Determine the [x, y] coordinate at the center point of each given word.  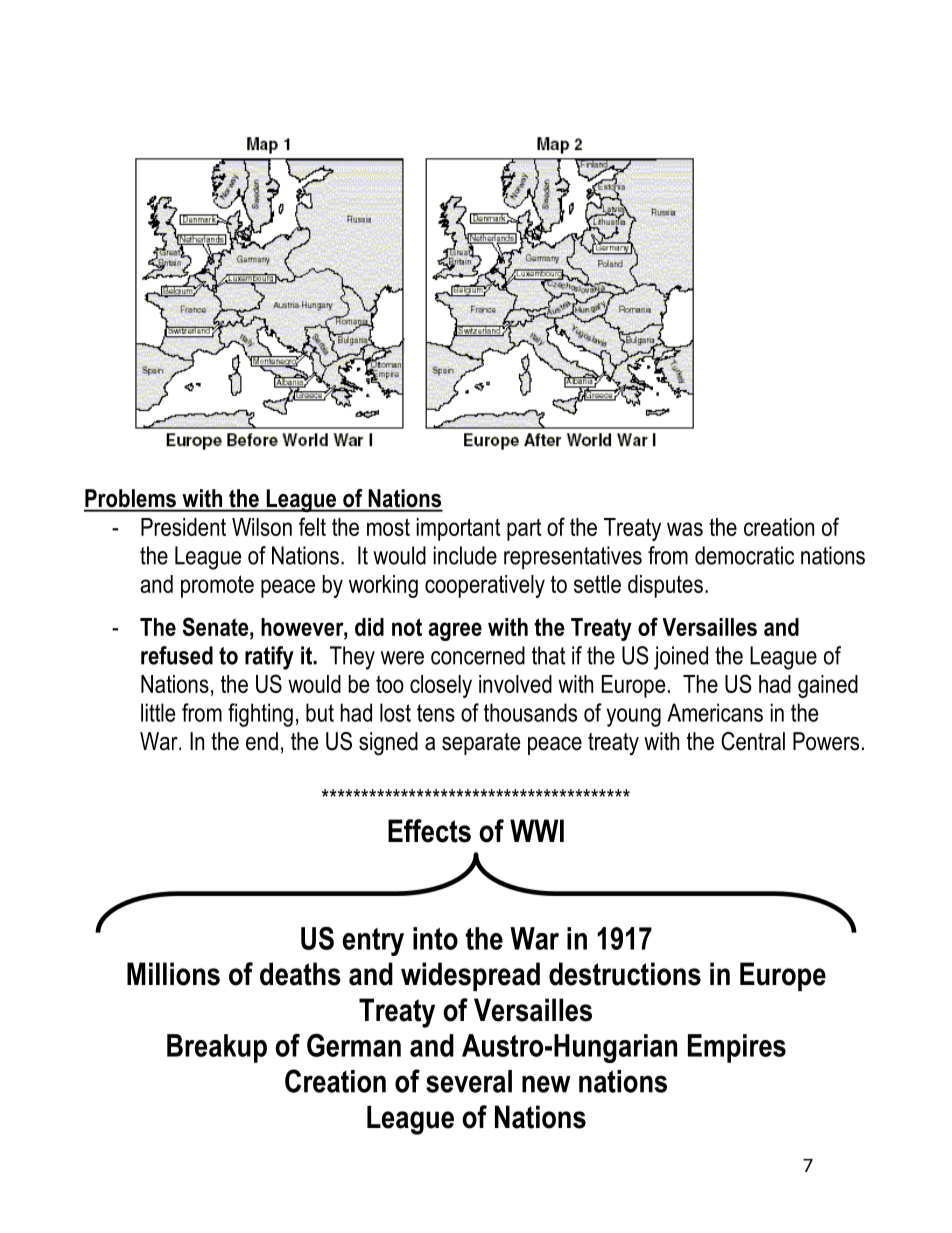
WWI [537, 830]
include [465, 555]
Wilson [262, 527]
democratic [744, 555]
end [262, 741]
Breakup [217, 1048]
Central [753, 741]
